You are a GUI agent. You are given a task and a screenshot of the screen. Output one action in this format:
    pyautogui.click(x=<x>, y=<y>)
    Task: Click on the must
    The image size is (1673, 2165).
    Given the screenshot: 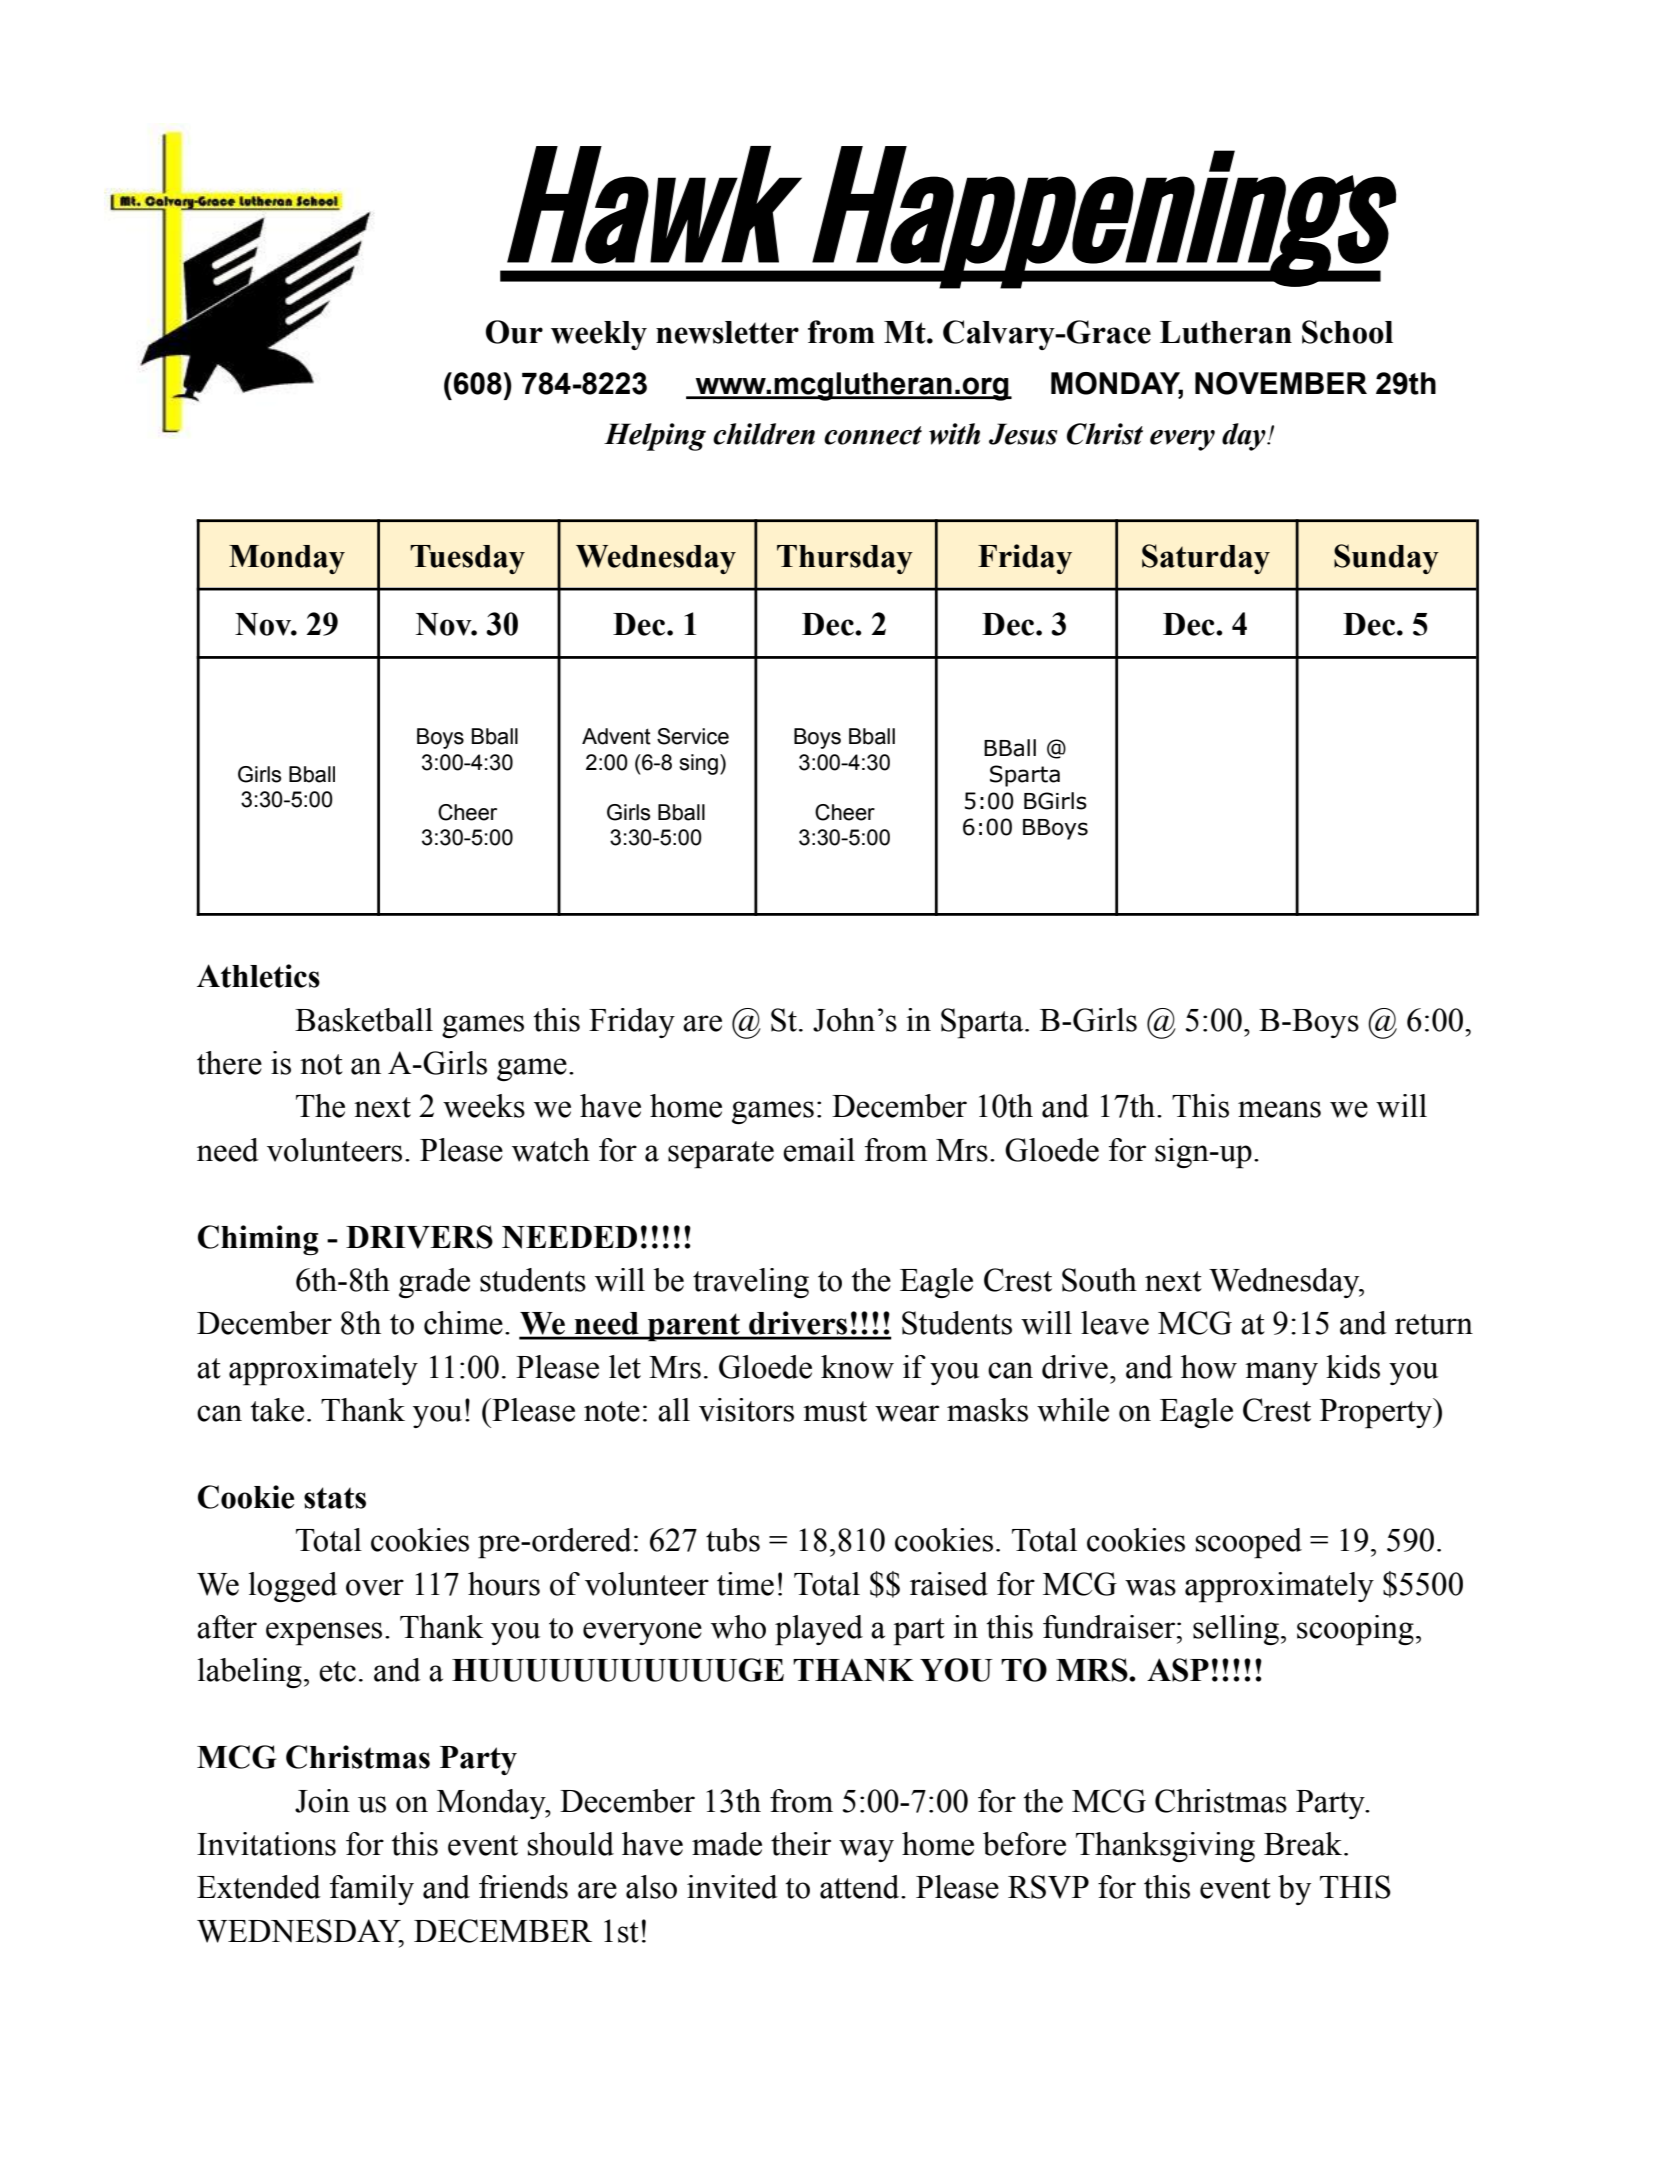 What is the action you would take?
    pyautogui.click(x=835, y=1411)
